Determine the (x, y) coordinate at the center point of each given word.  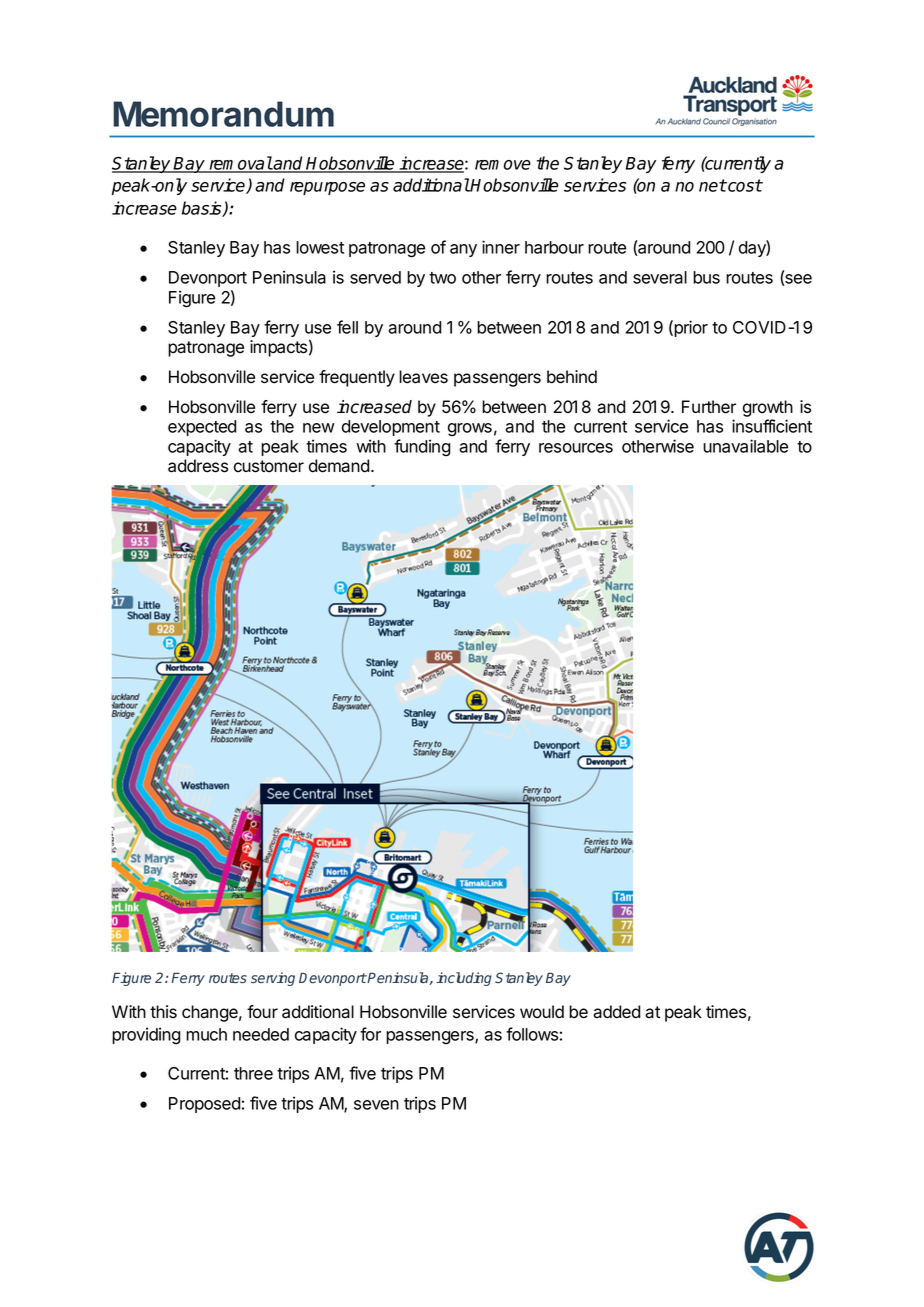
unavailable (745, 446)
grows (470, 429)
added (616, 1012)
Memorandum (223, 114)
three (253, 1073)
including (464, 979)
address (198, 466)
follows (532, 1034)
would (542, 1012)
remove (503, 165)
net (713, 185)
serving (273, 979)
